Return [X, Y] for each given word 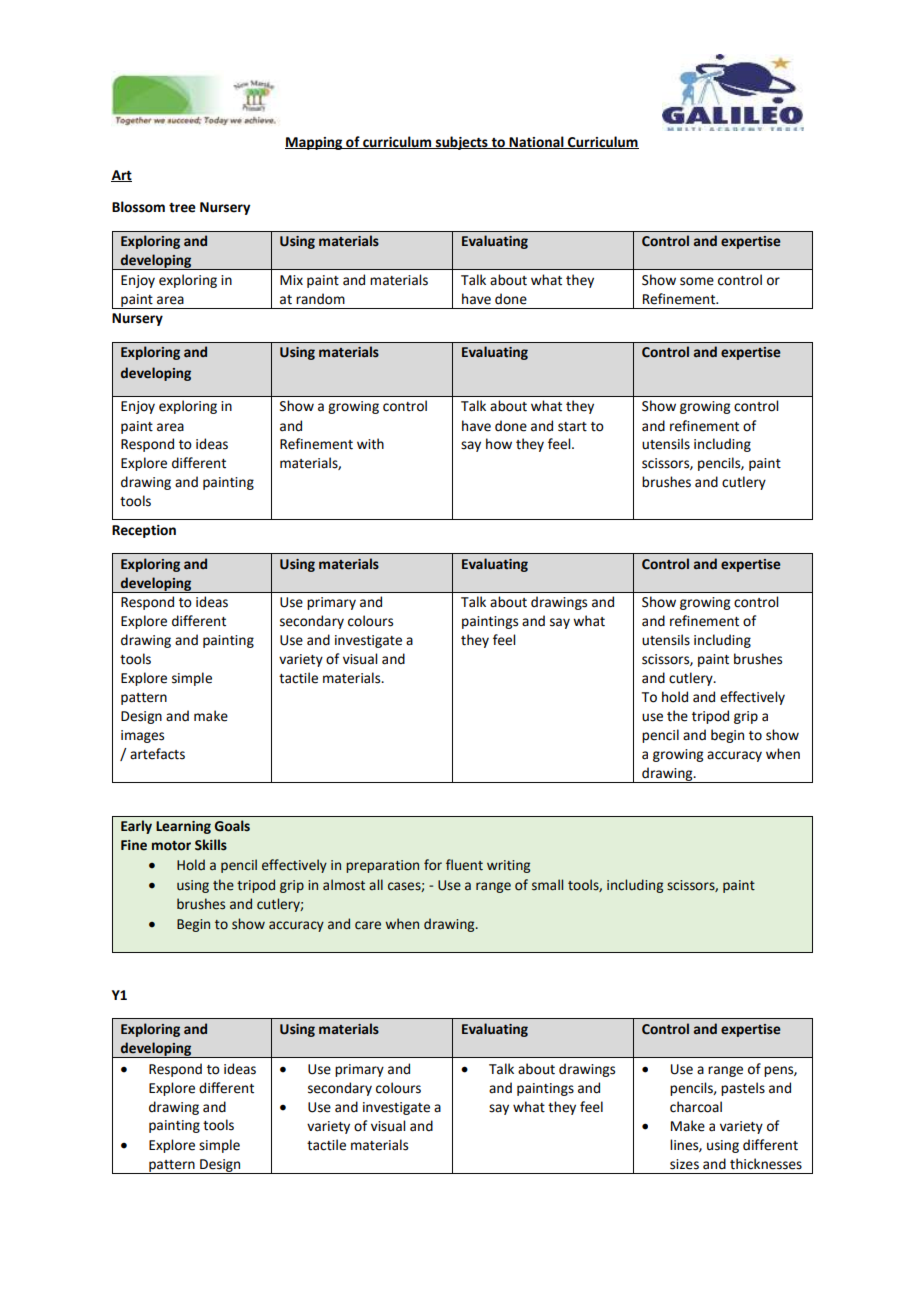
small [547, 885]
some [697, 281]
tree [182, 208]
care [368, 925]
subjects [462, 143]
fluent [464, 865]
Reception [144, 531]
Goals [232, 826]
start [572, 427]
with [370, 444]
